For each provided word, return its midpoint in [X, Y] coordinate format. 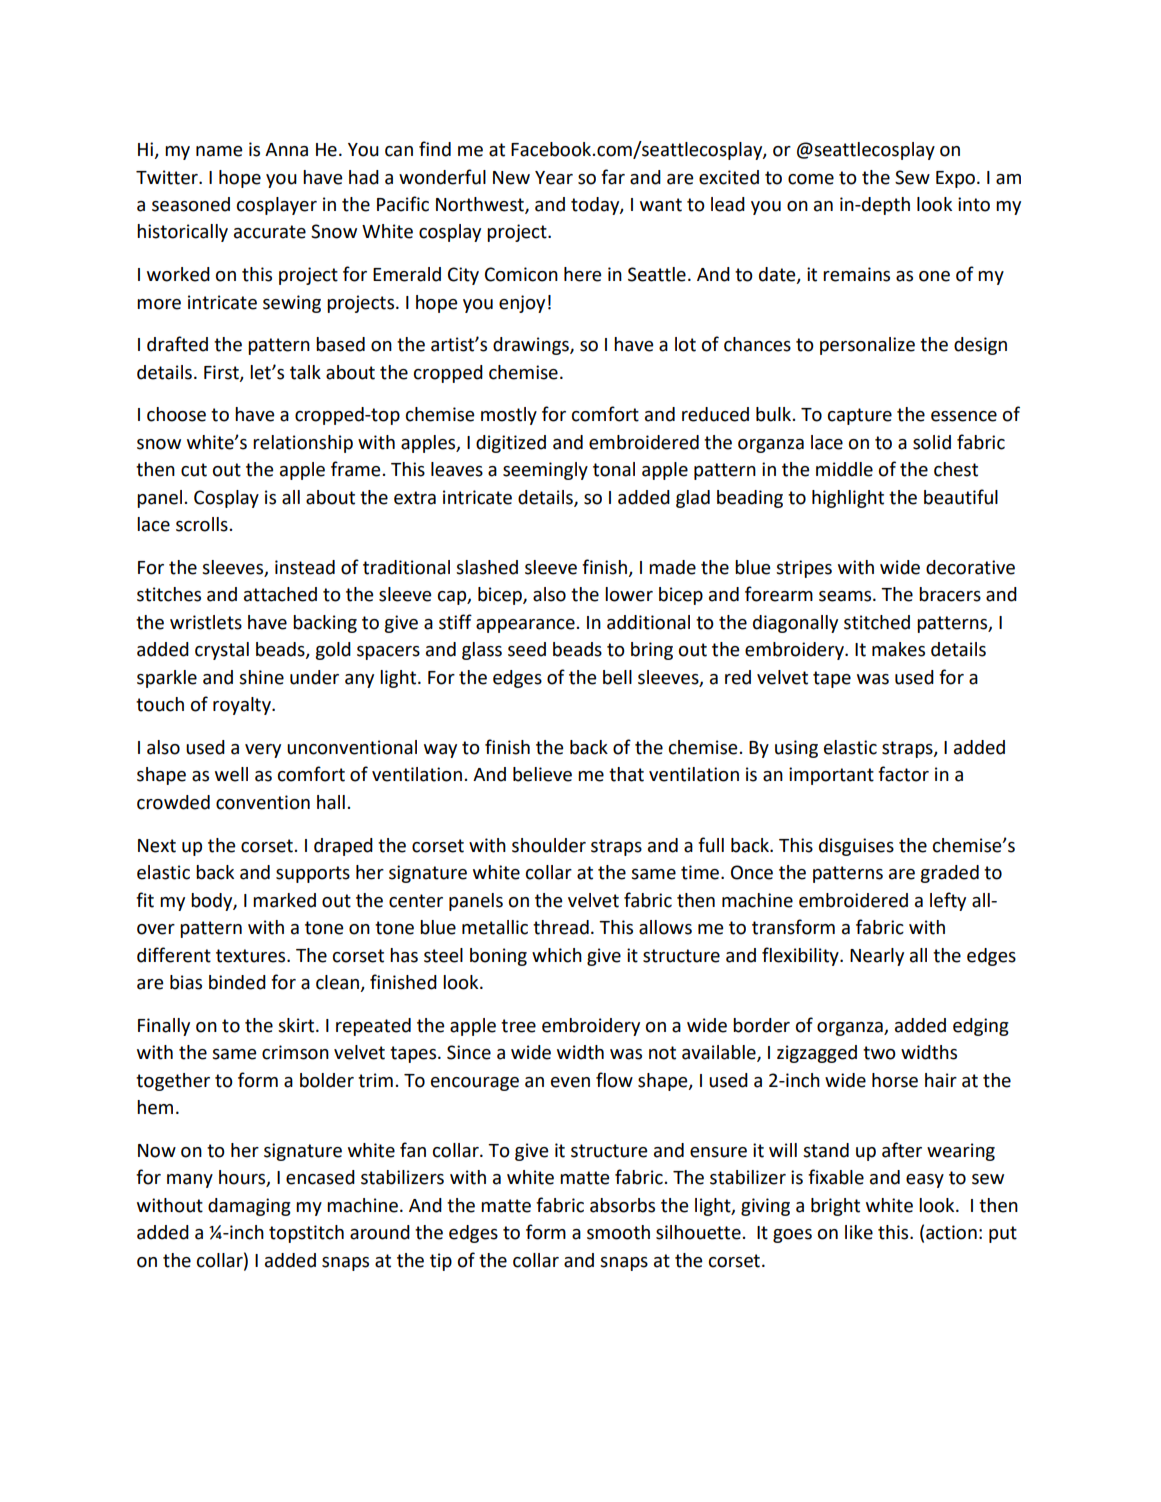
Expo [955, 179]
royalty [243, 706]
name [219, 151]
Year [554, 178]
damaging [249, 1207]
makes [898, 649]
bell [617, 677]
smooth [618, 1232]
